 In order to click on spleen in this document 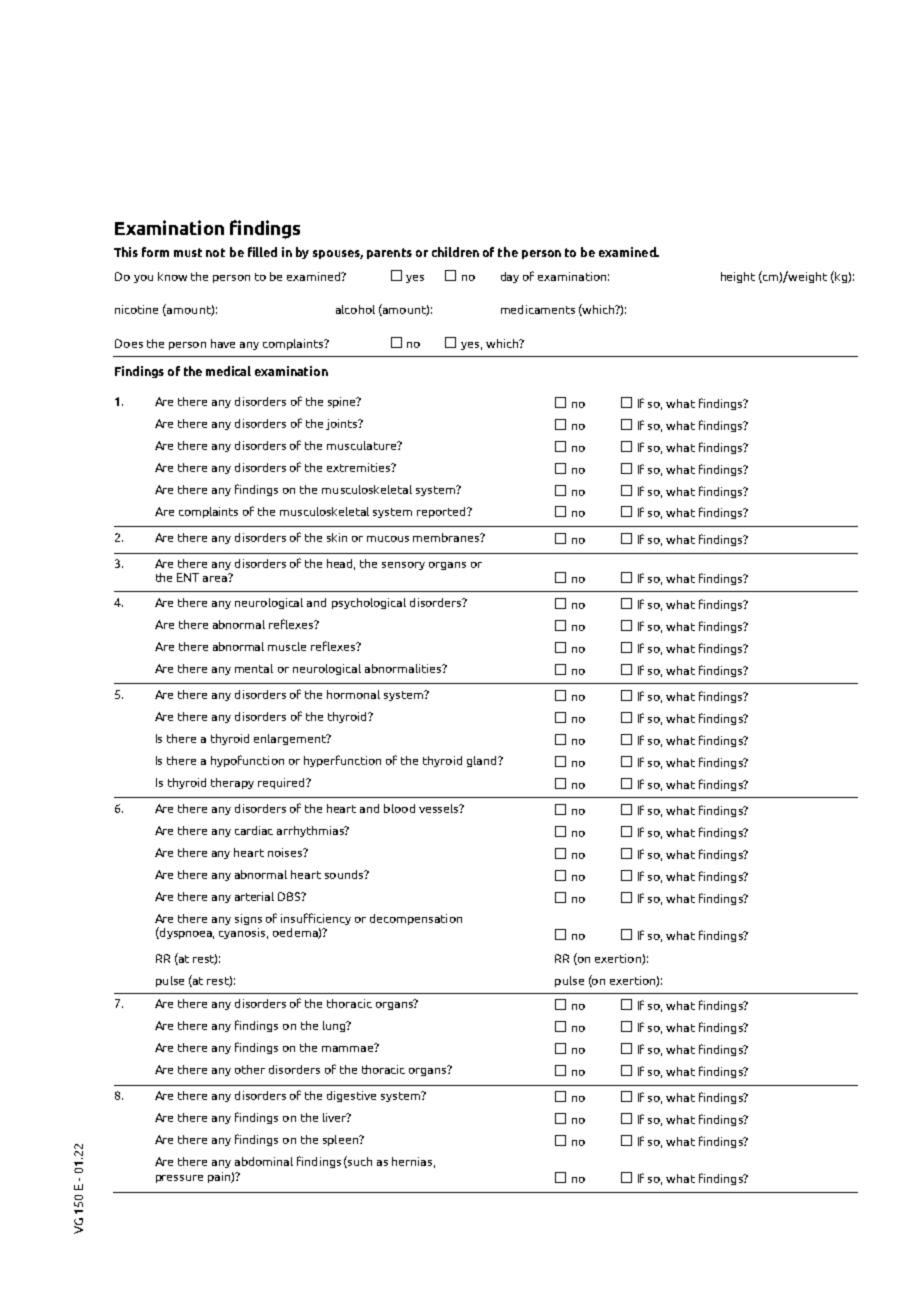, I will do `click(341, 1140)`.
